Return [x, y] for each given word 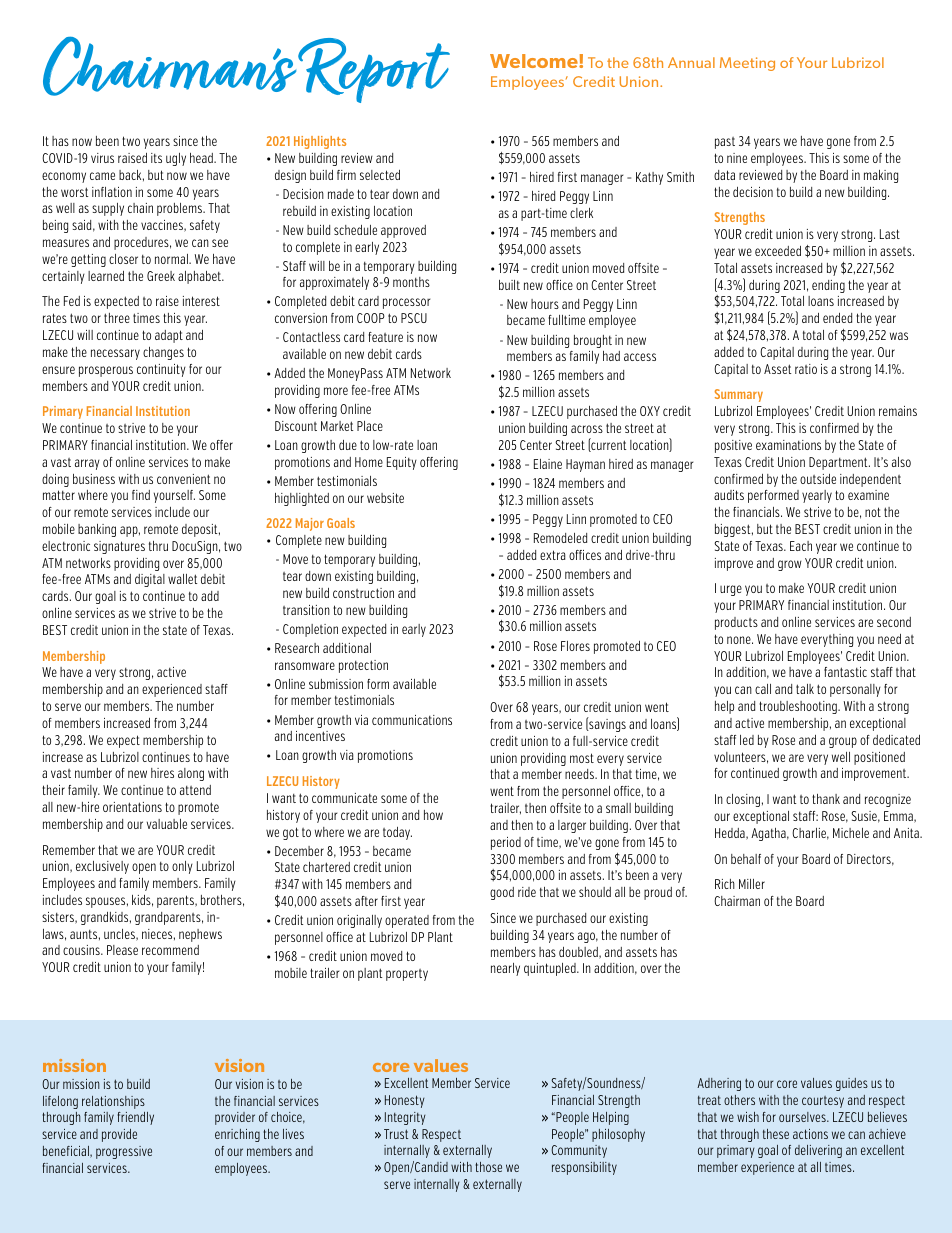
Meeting [747, 64]
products [736, 623]
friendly [136, 1118]
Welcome [535, 61]
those [489, 1167]
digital [150, 580]
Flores [575, 646]
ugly [176, 159]
